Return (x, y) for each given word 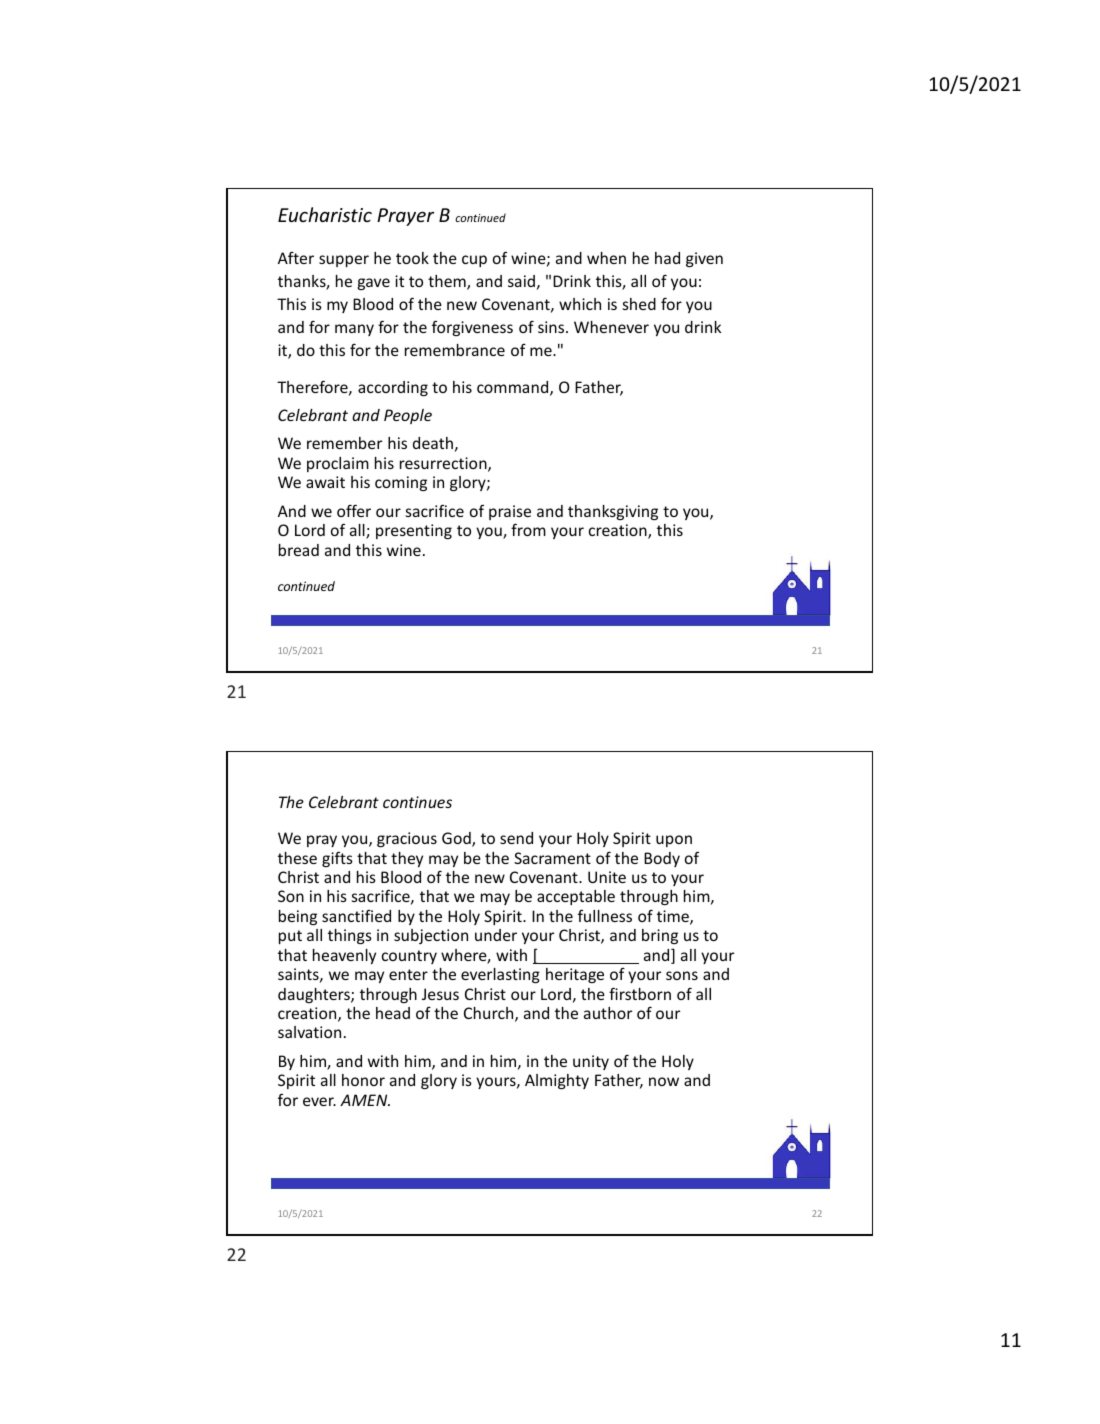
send (516, 838)
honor (363, 1080)
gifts (337, 859)
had (667, 258)
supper (344, 261)
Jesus (440, 994)
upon (674, 841)
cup (474, 261)
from (528, 529)
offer (354, 510)
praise (510, 512)
